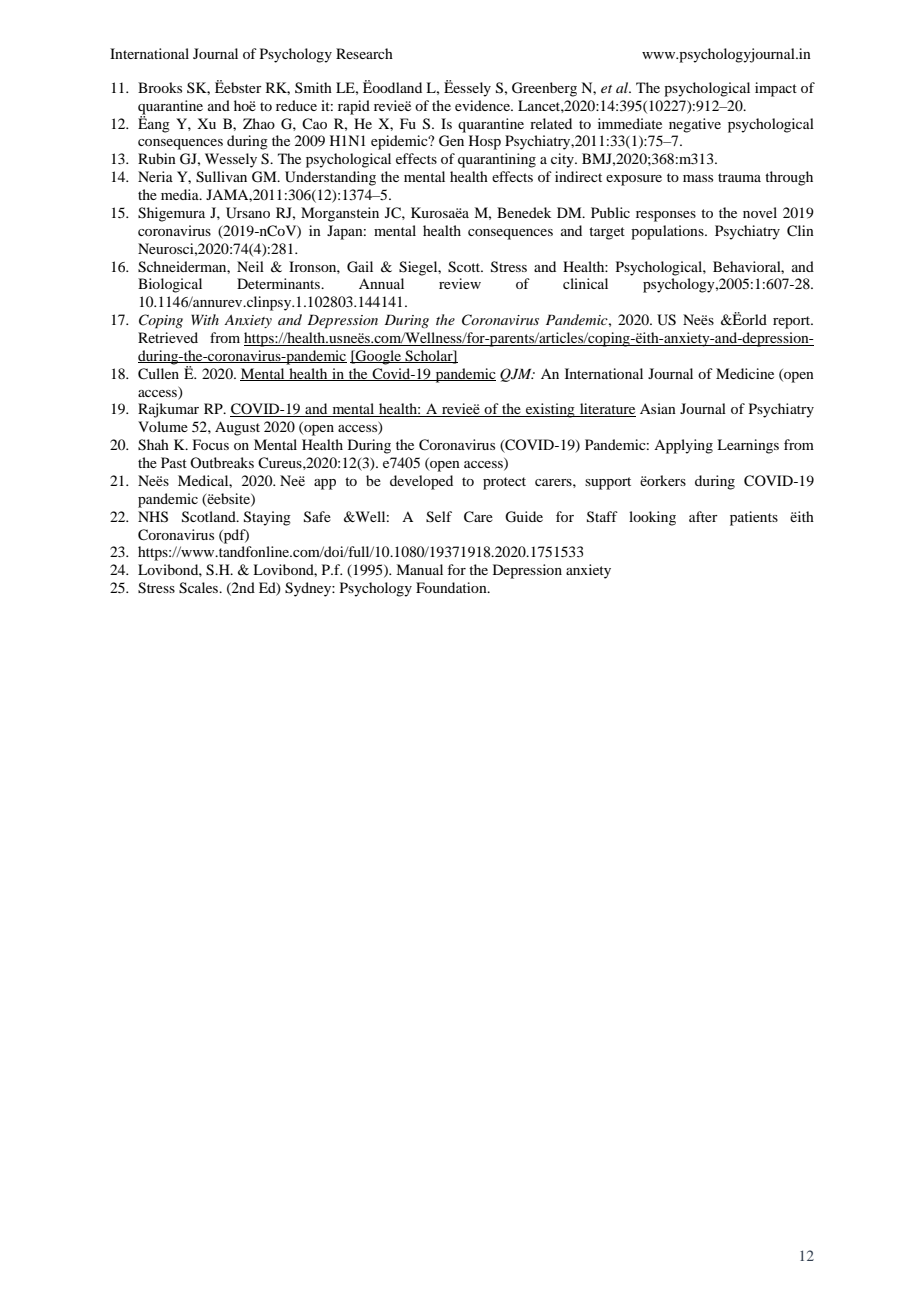  Describe the element at coordinates (465, 267) in the screenshot. I see `Scott` at that location.
